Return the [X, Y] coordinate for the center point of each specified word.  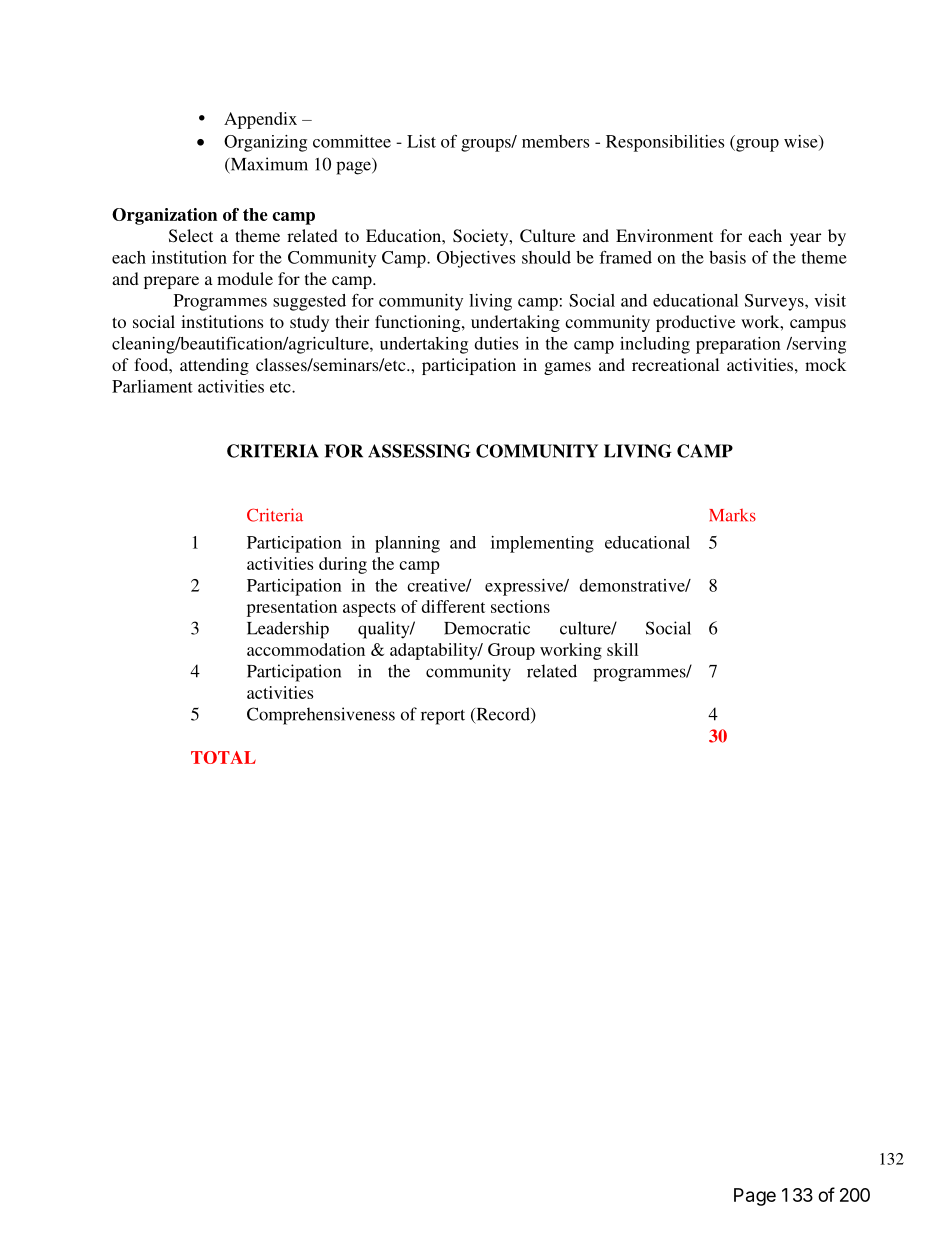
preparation [738, 345]
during [343, 565]
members [555, 141]
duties [496, 343]
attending [214, 366]
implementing [542, 544]
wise [802, 142]
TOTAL [223, 757]
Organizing [265, 143]
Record [503, 715]
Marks [732, 515]
